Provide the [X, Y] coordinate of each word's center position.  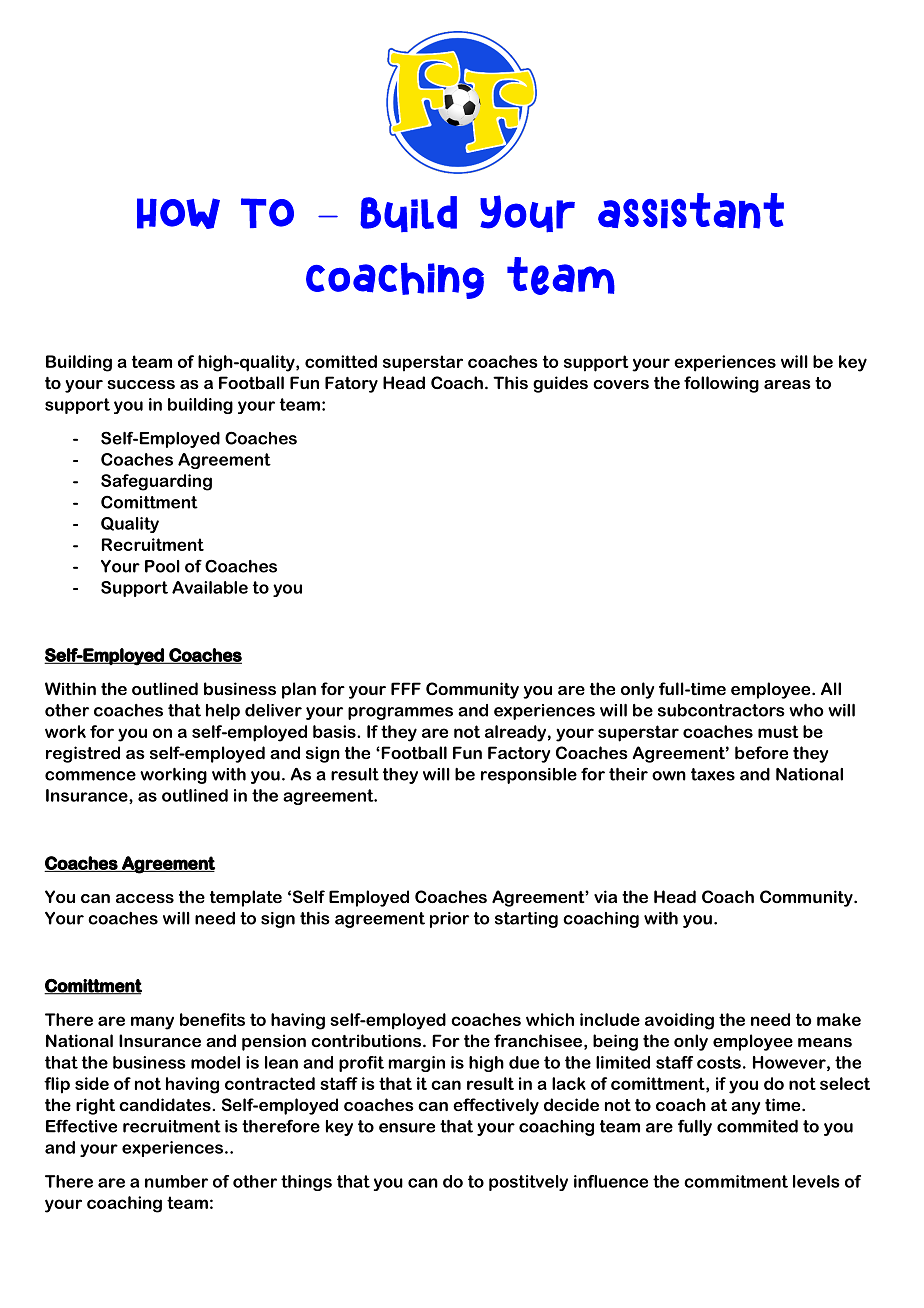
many [152, 1023]
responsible [529, 776]
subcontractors [721, 710]
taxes [713, 774]
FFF [406, 688]
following [721, 384]
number [176, 1181]
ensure [407, 1128]
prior [449, 920]
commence [90, 776]
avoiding [679, 1021]
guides [560, 384]
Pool [162, 566]
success [141, 384]
